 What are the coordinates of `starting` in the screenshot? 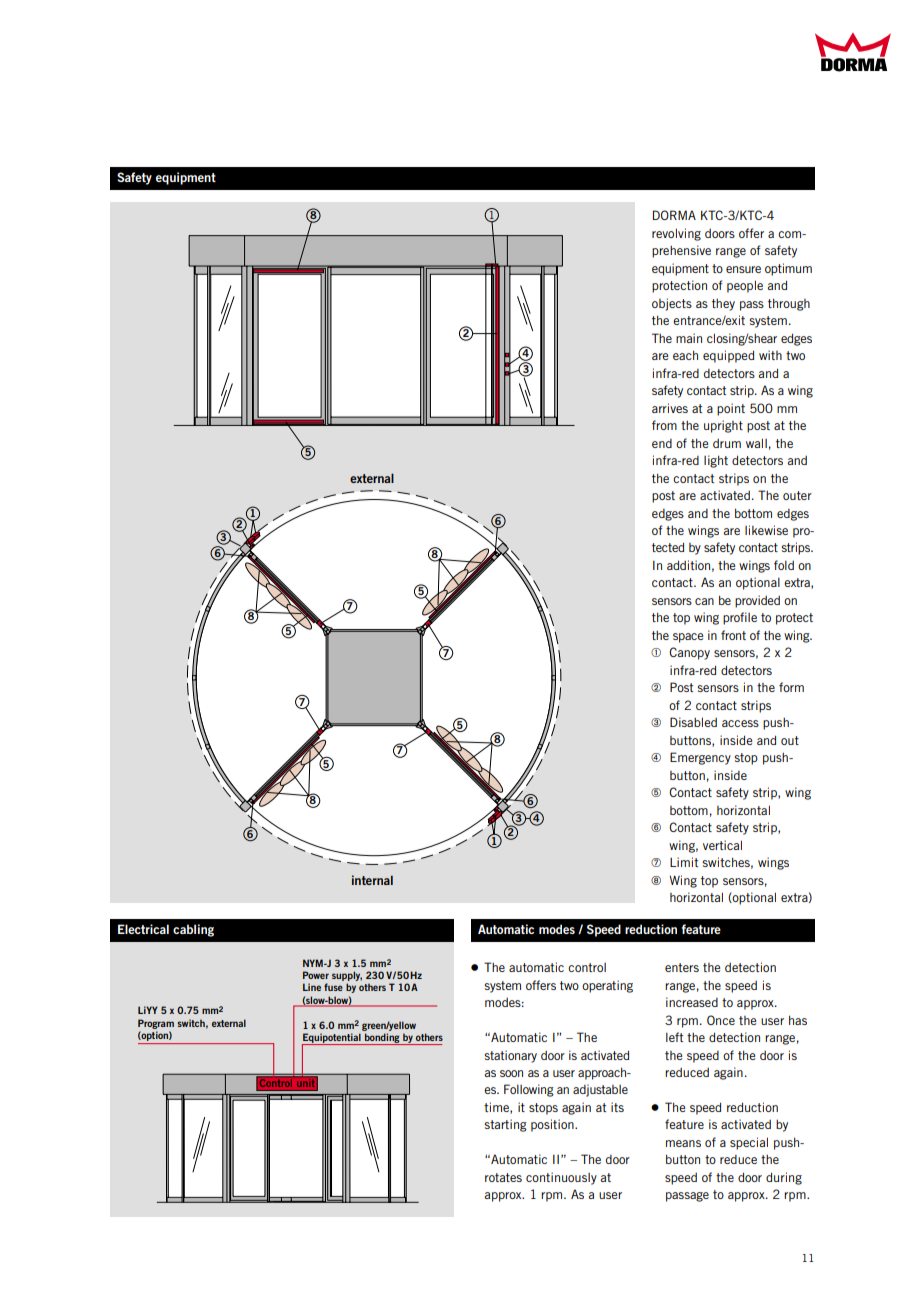 It's located at (506, 1125).
